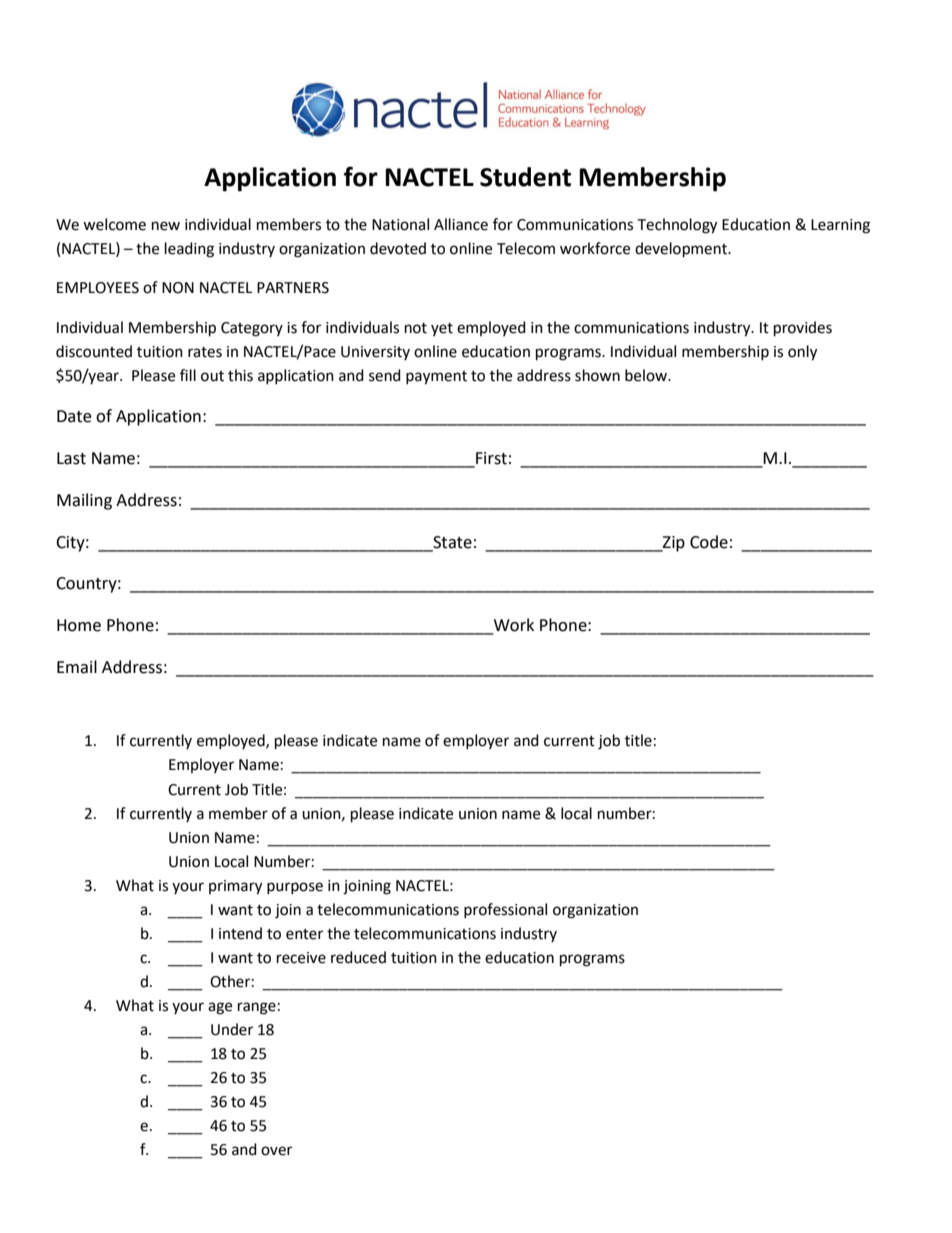 The width and height of the page is (952, 1233). I want to click on Technology, so click(677, 226).
